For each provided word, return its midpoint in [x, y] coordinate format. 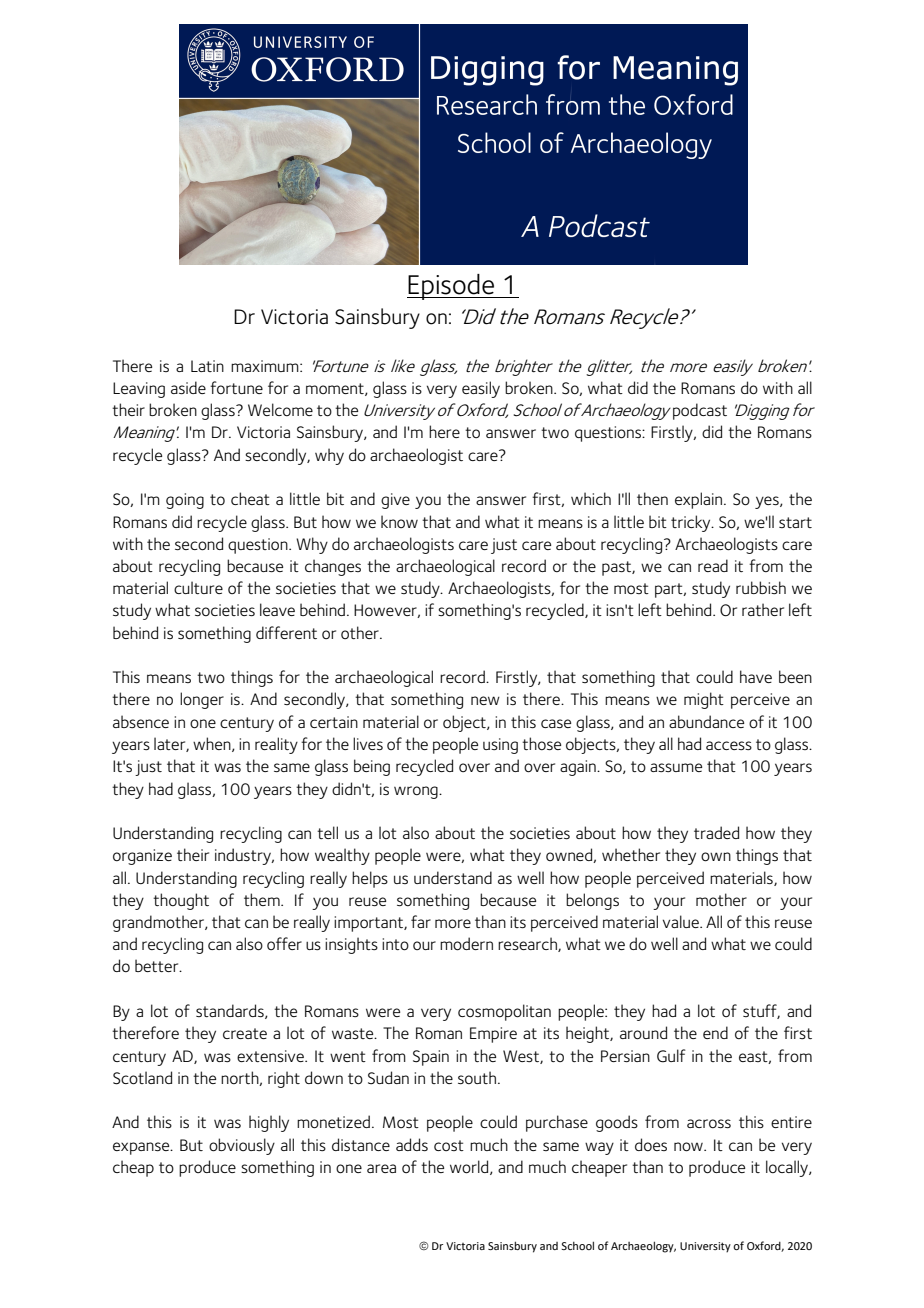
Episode [451, 287]
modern [466, 944]
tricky [692, 523]
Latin [207, 366]
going [185, 501]
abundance [706, 721]
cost [449, 1145]
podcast [700, 411]
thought [181, 901]
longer [202, 700]
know [399, 521]
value [682, 921]
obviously [242, 1146]
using [500, 746]
